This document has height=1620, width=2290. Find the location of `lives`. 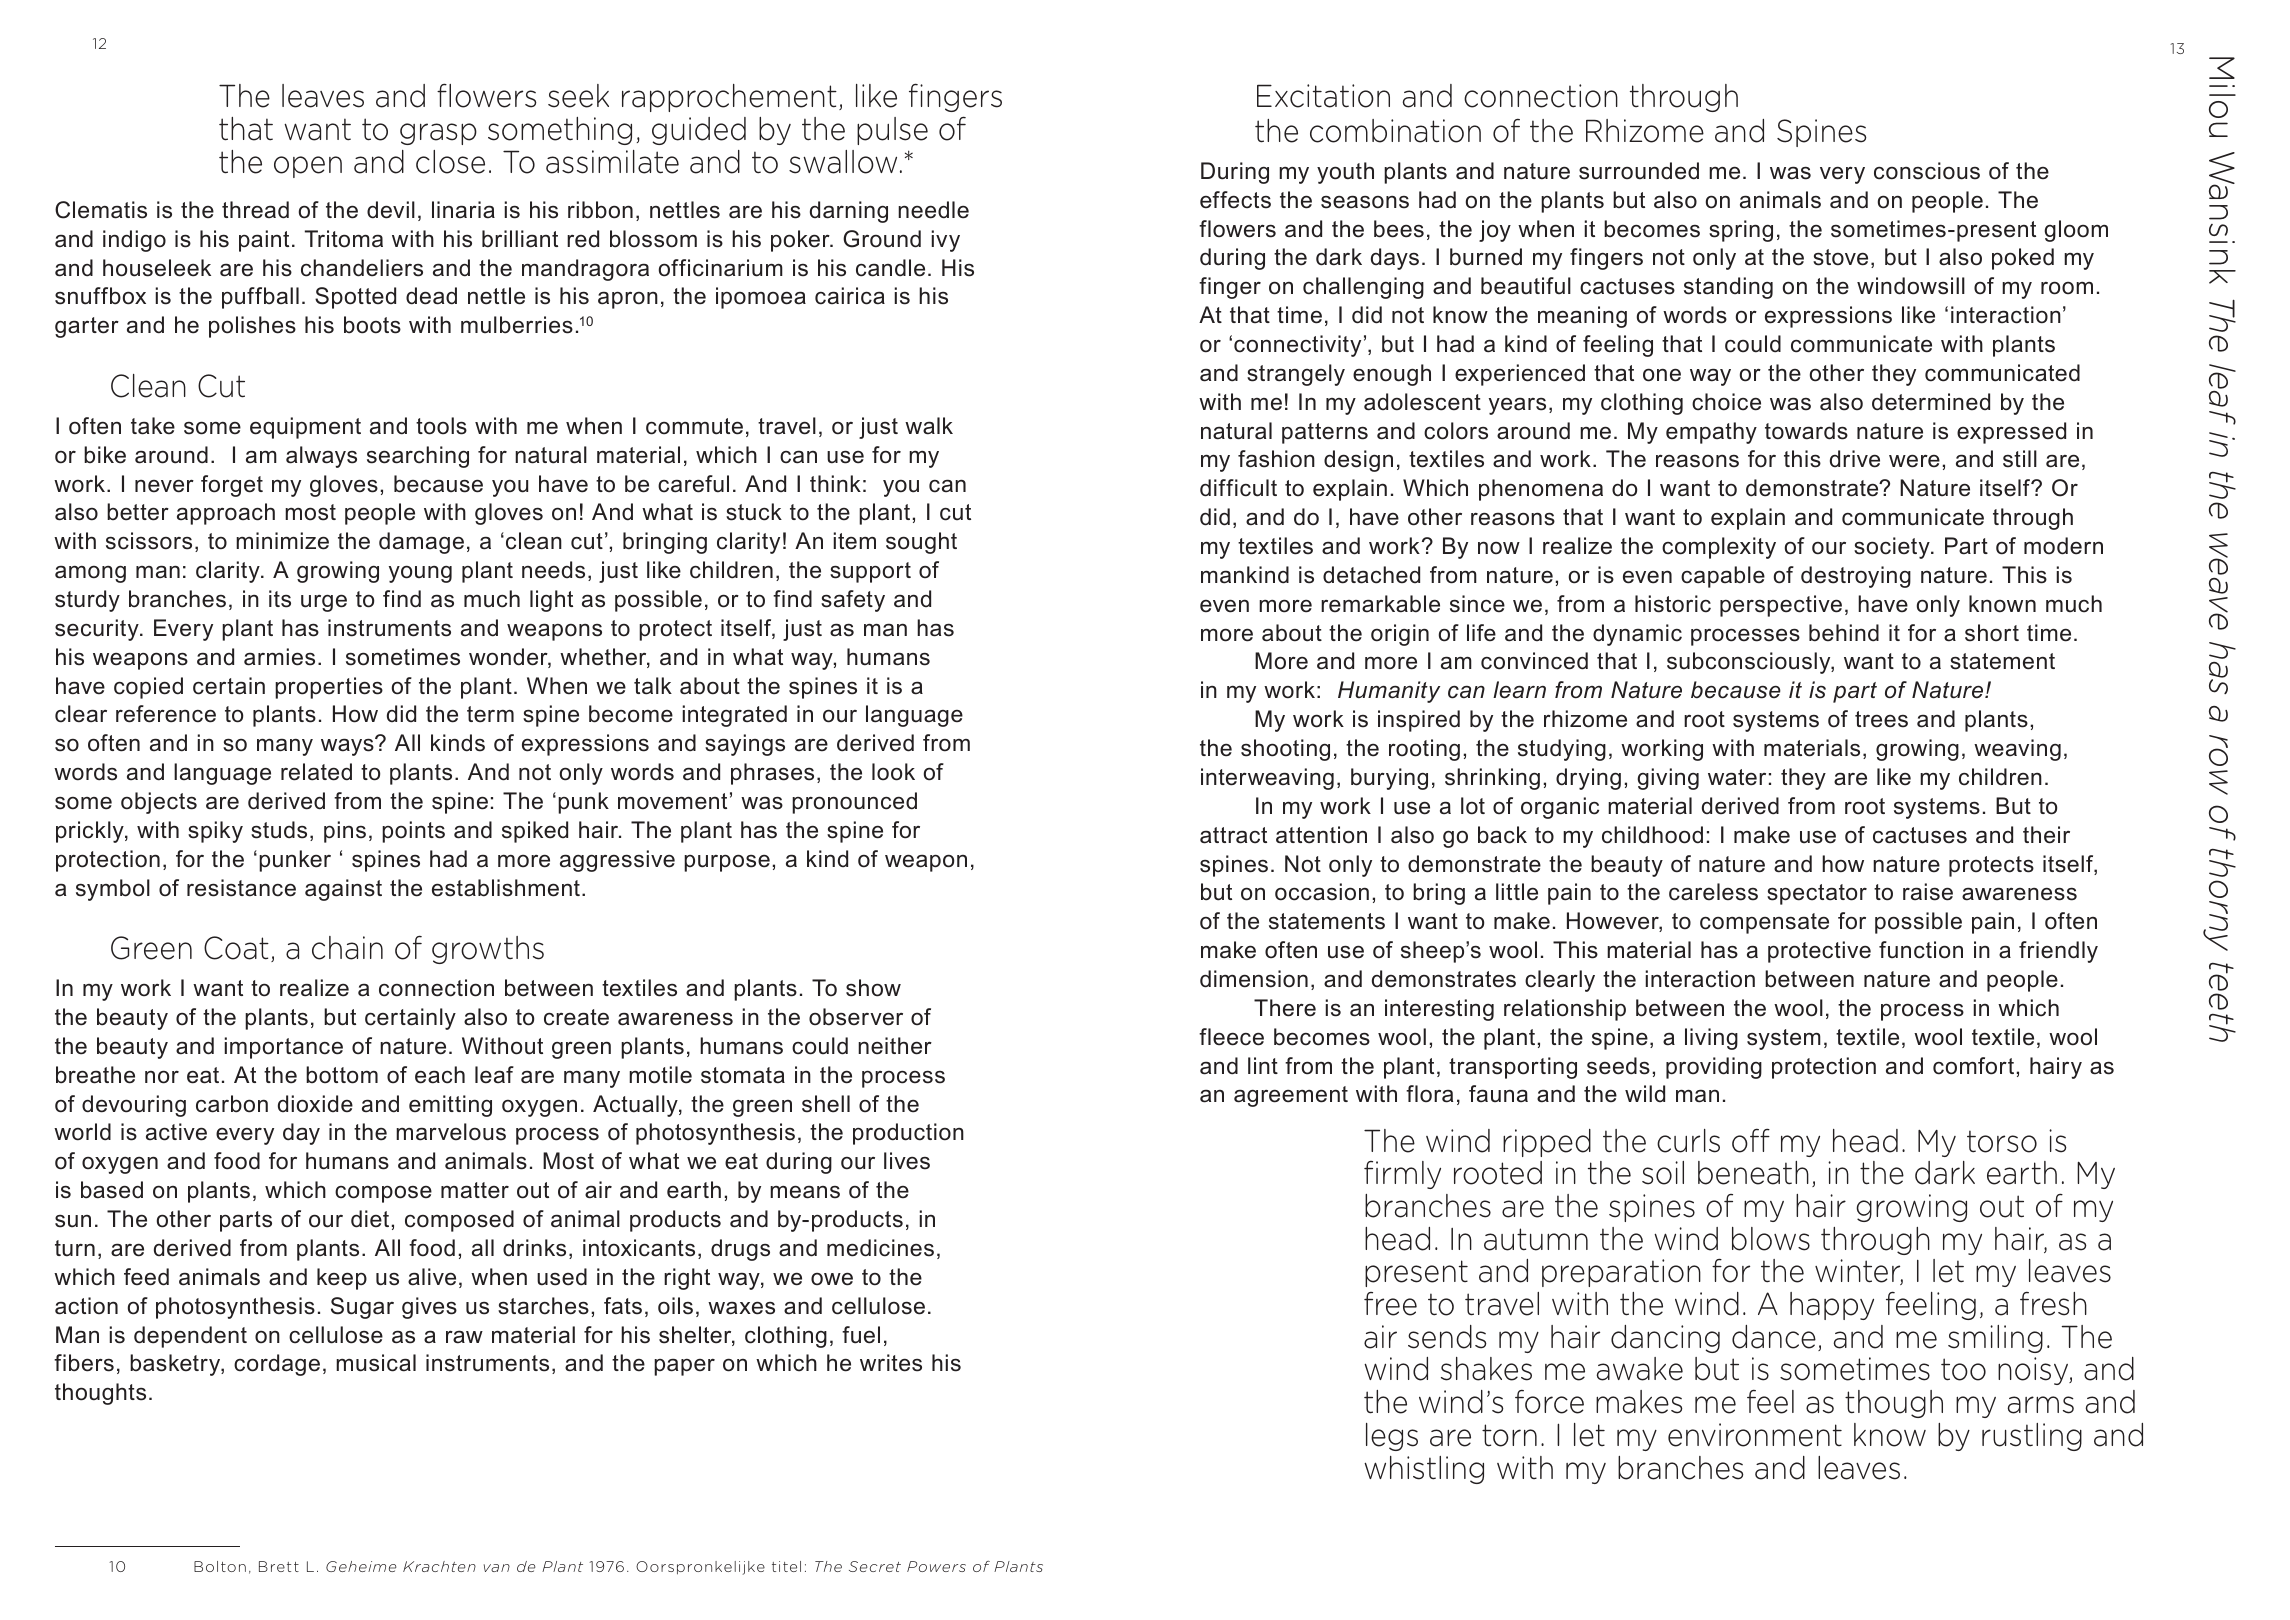

lives is located at coordinates (907, 1161).
